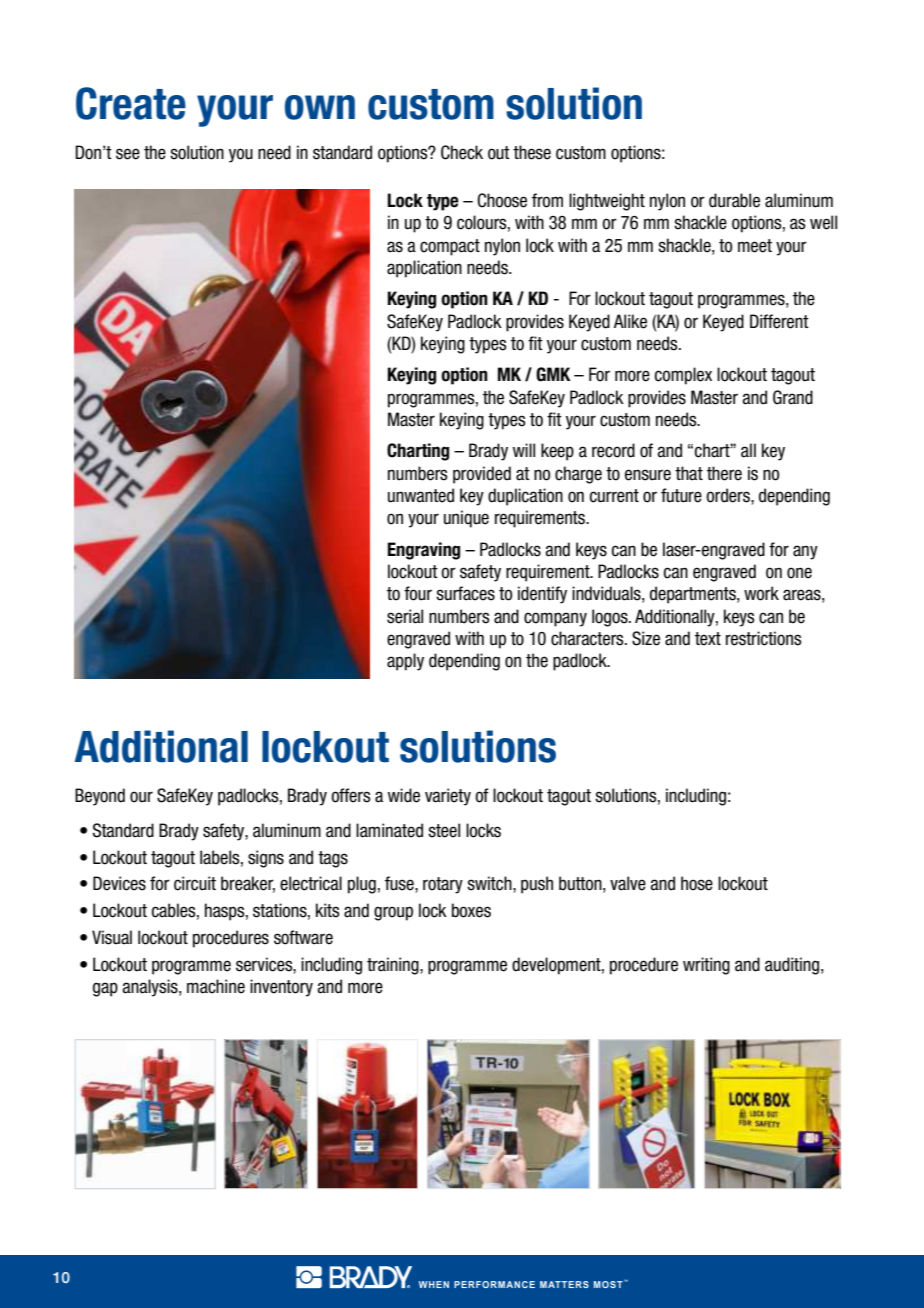  What do you see at coordinates (216, 986) in the image?
I see `machine` at bounding box center [216, 986].
